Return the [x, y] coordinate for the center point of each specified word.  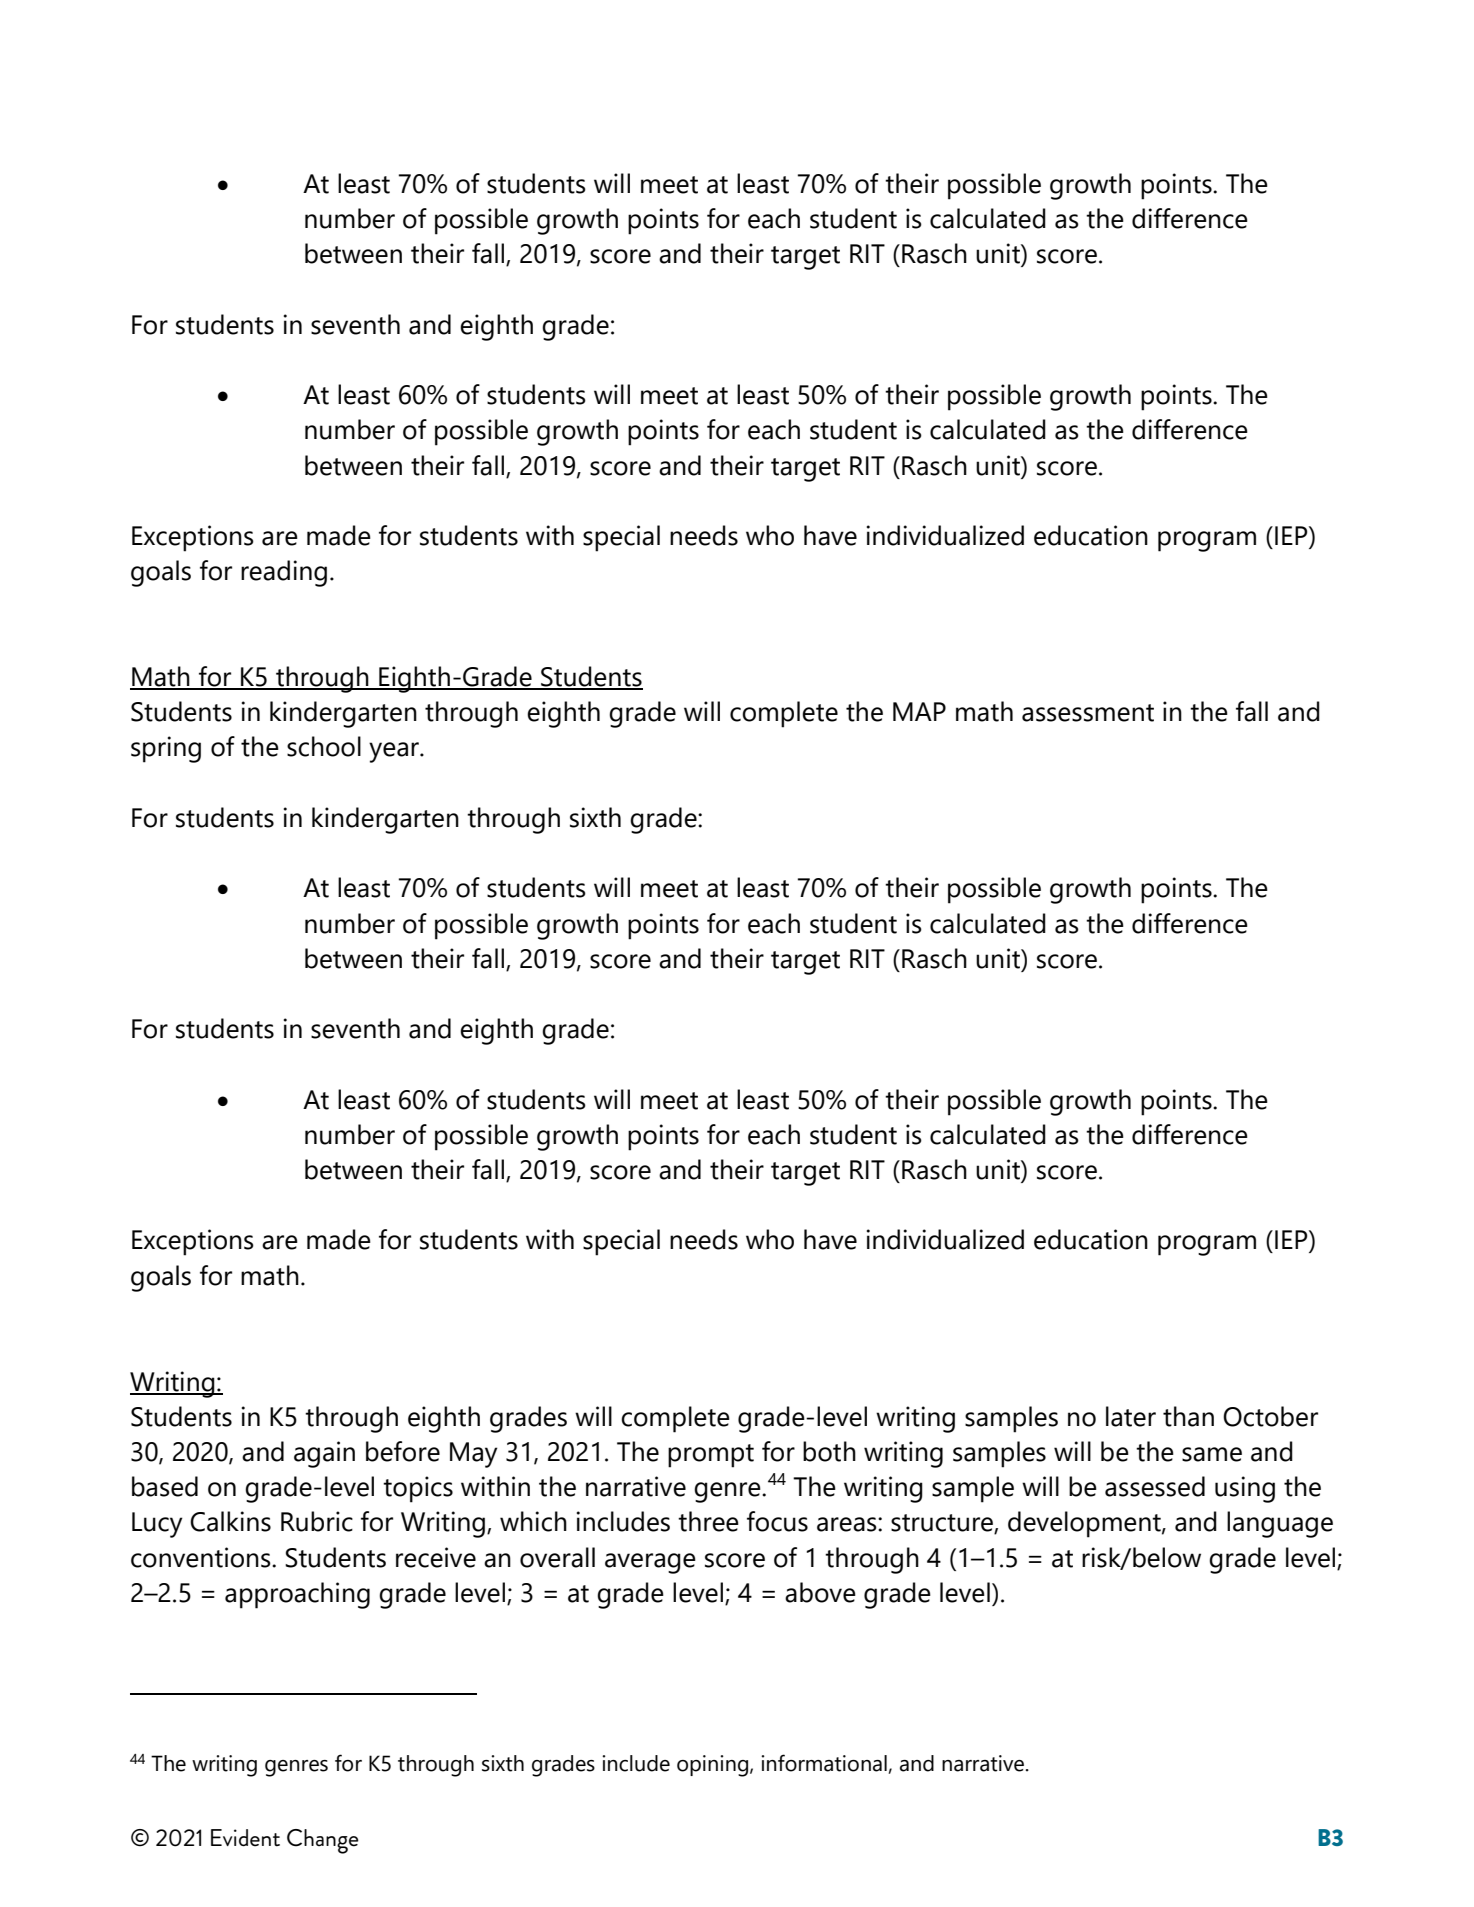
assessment [1088, 713]
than [1188, 1416]
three [708, 1521]
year [395, 752]
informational [825, 1764]
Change [323, 1841]
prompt [711, 1456]
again [324, 1454]
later [1131, 1416]
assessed [1155, 1486]
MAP [919, 711]
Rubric [317, 1521]
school [324, 746]
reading [284, 573]
